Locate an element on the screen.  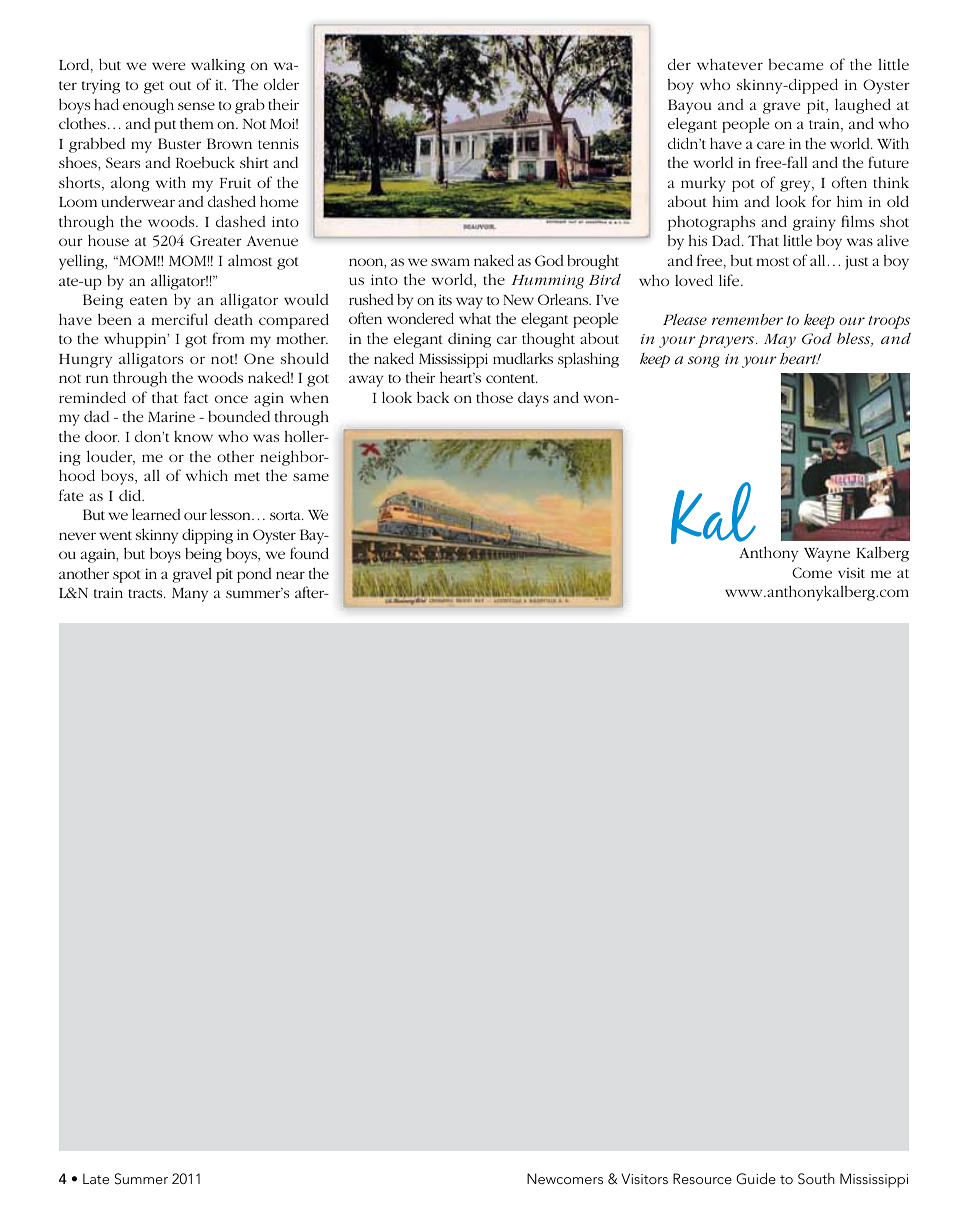
Guide is located at coordinates (756, 1179).
